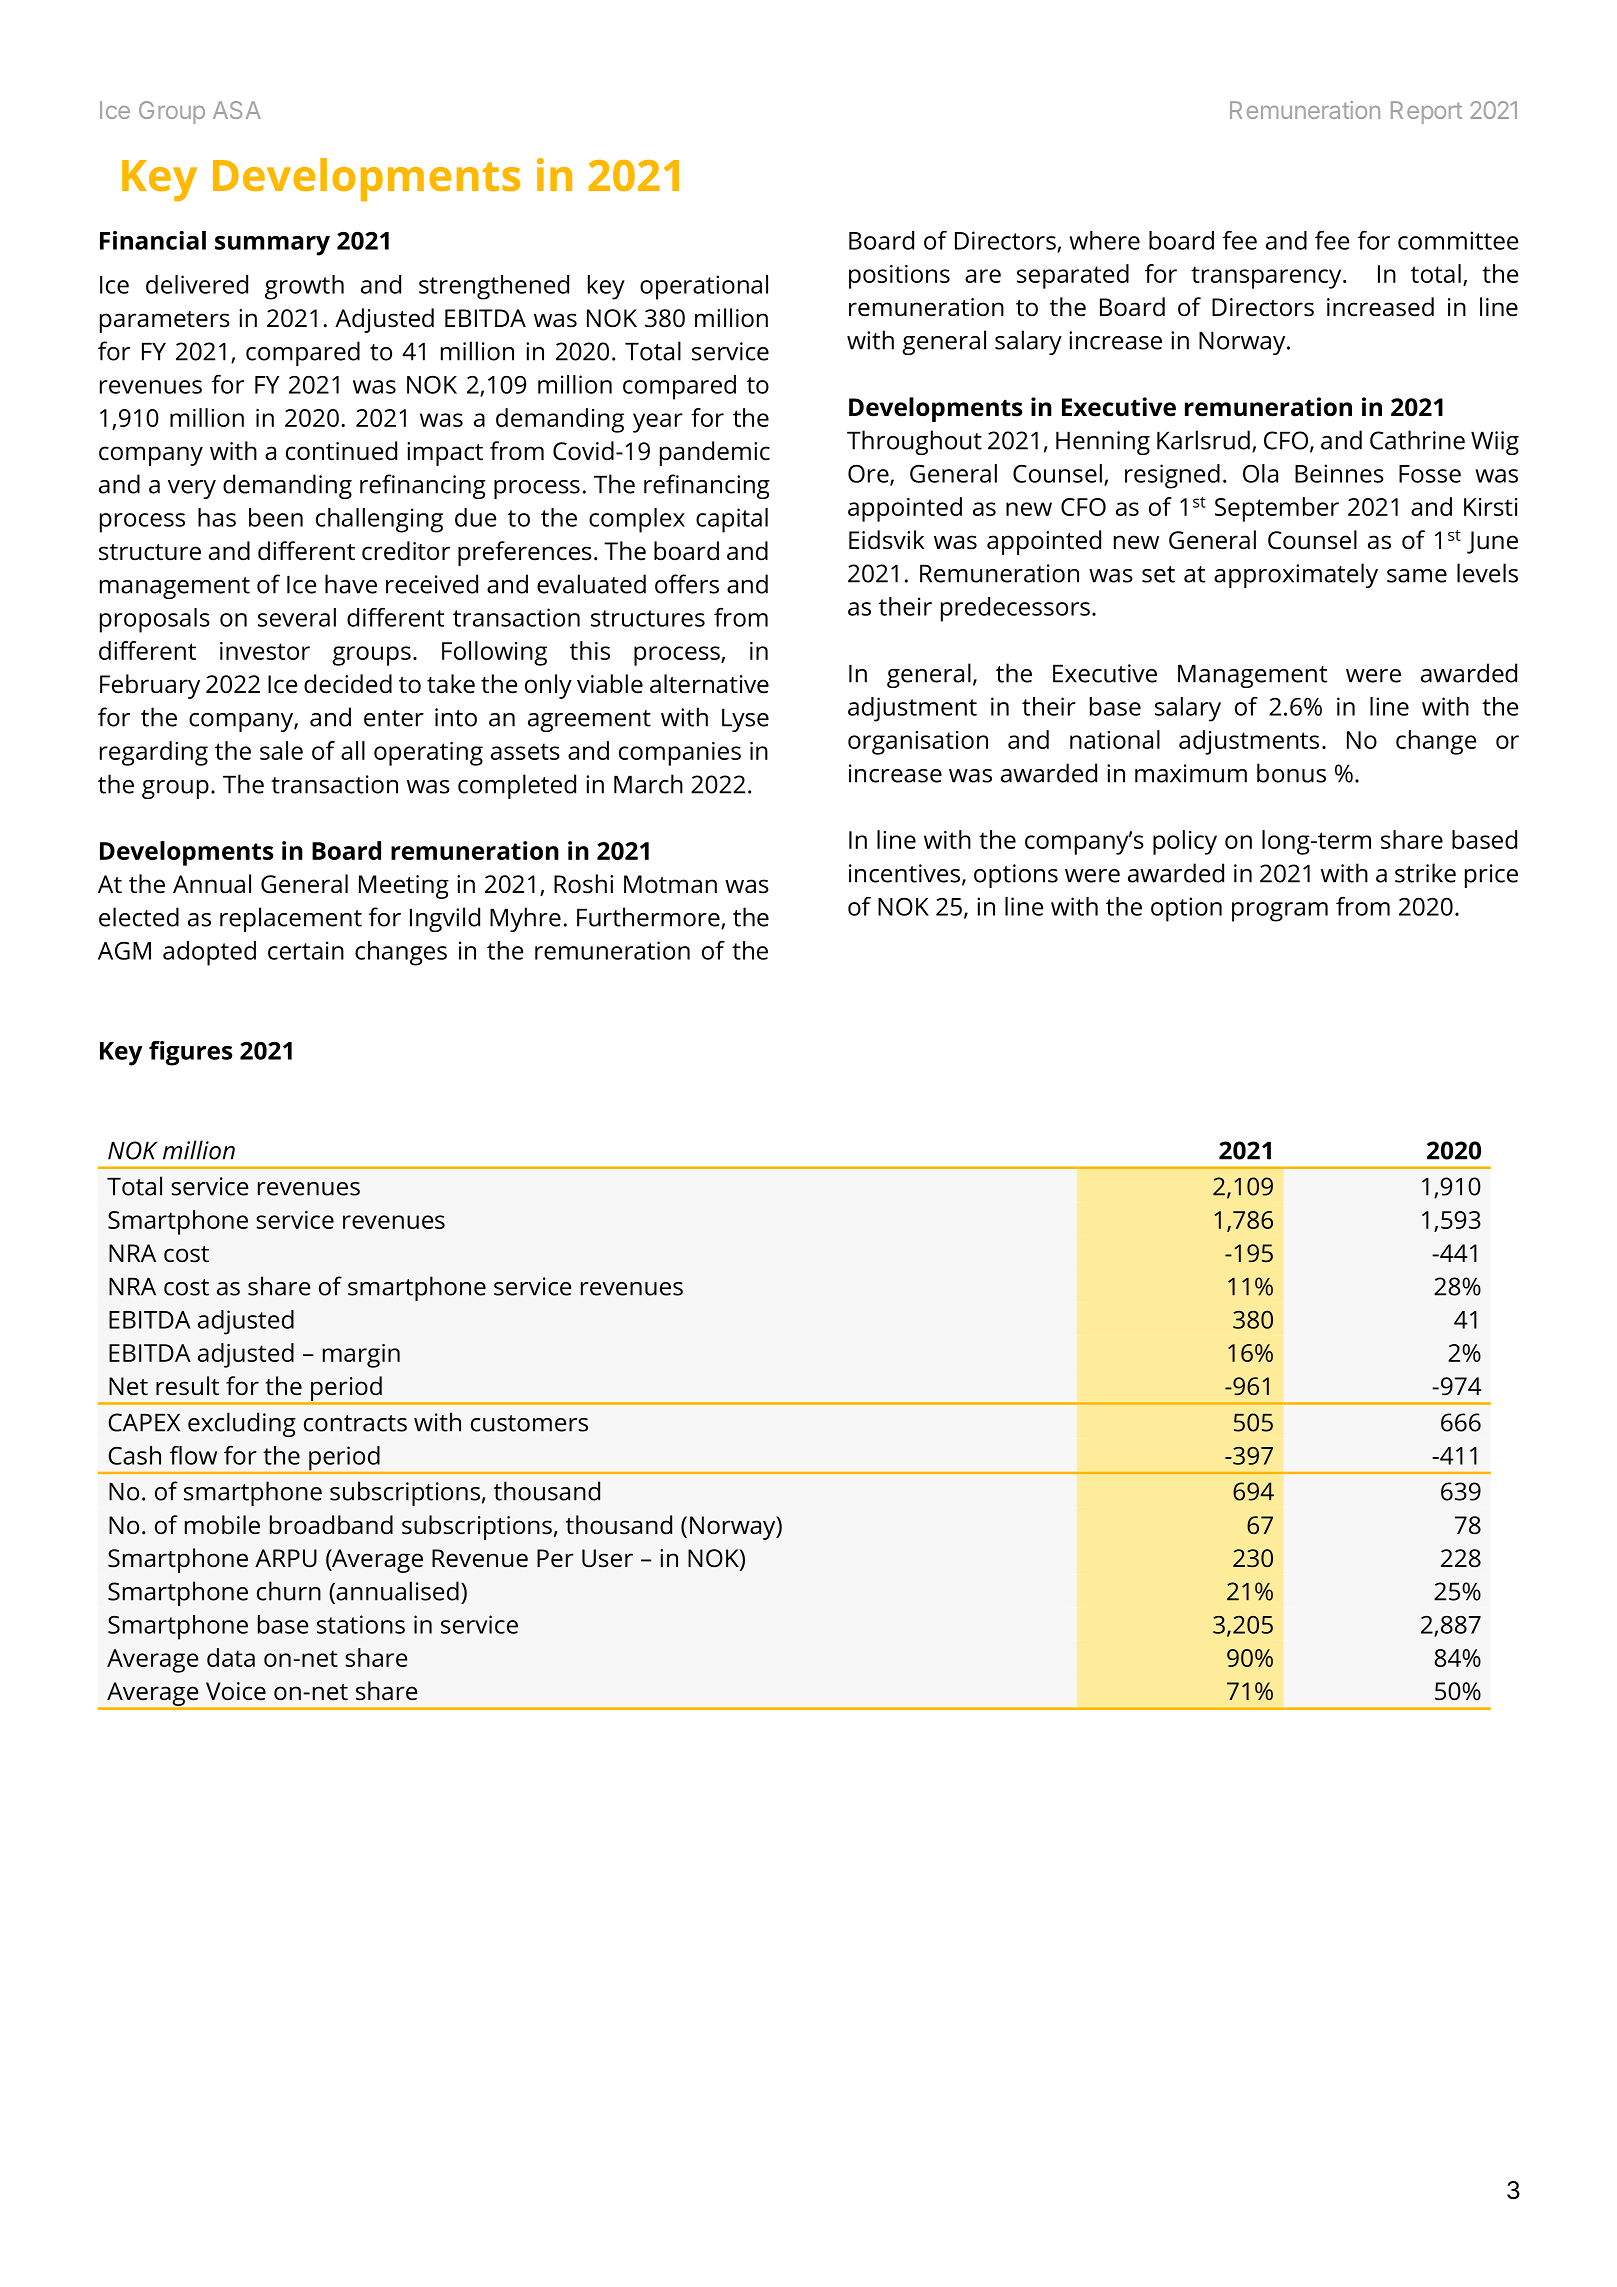  Describe the element at coordinates (529, 1423) in the screenshot. I see `customers` at that location.
